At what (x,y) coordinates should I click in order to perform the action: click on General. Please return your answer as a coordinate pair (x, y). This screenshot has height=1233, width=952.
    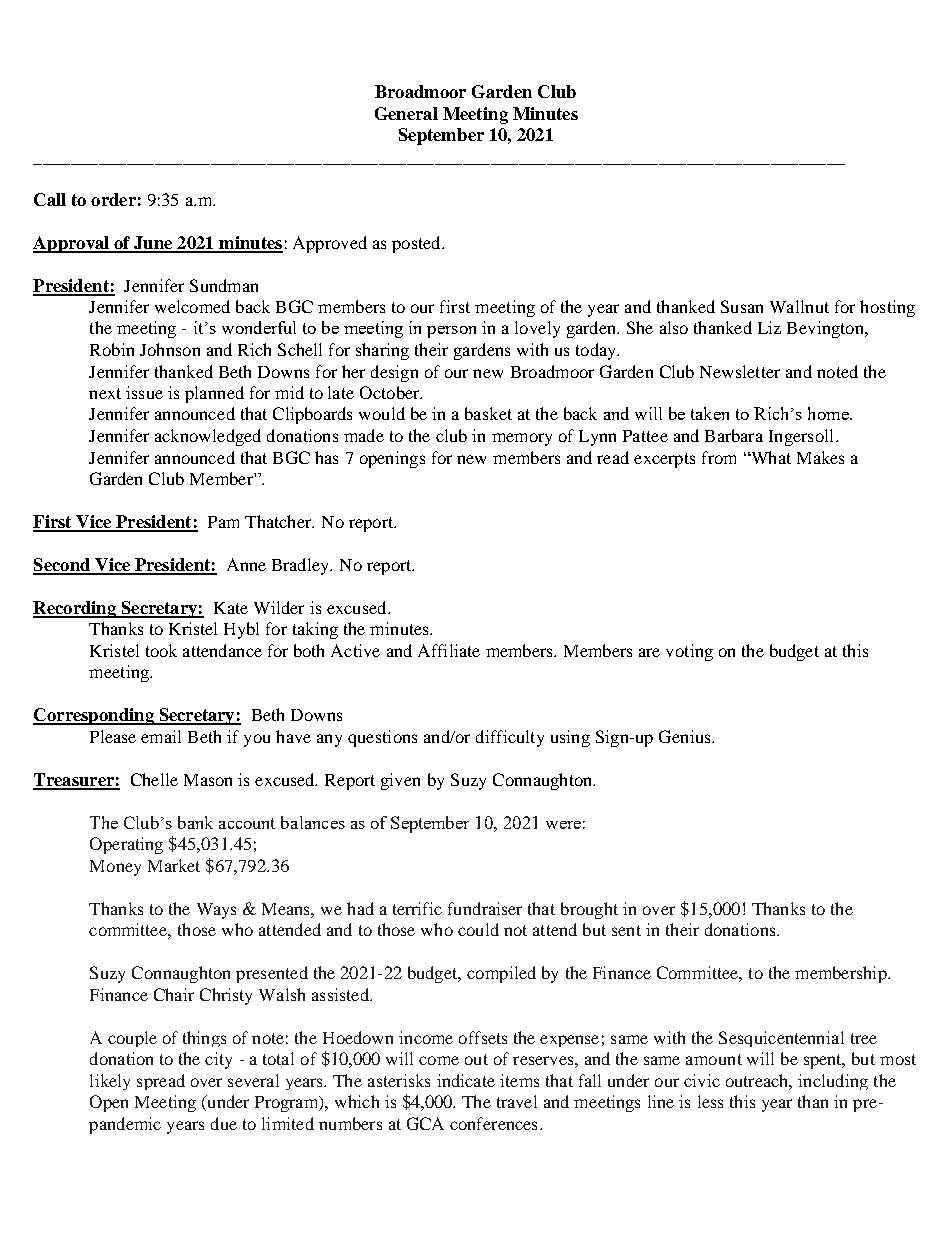
    Looking at the image, I should click on (406, 113).
